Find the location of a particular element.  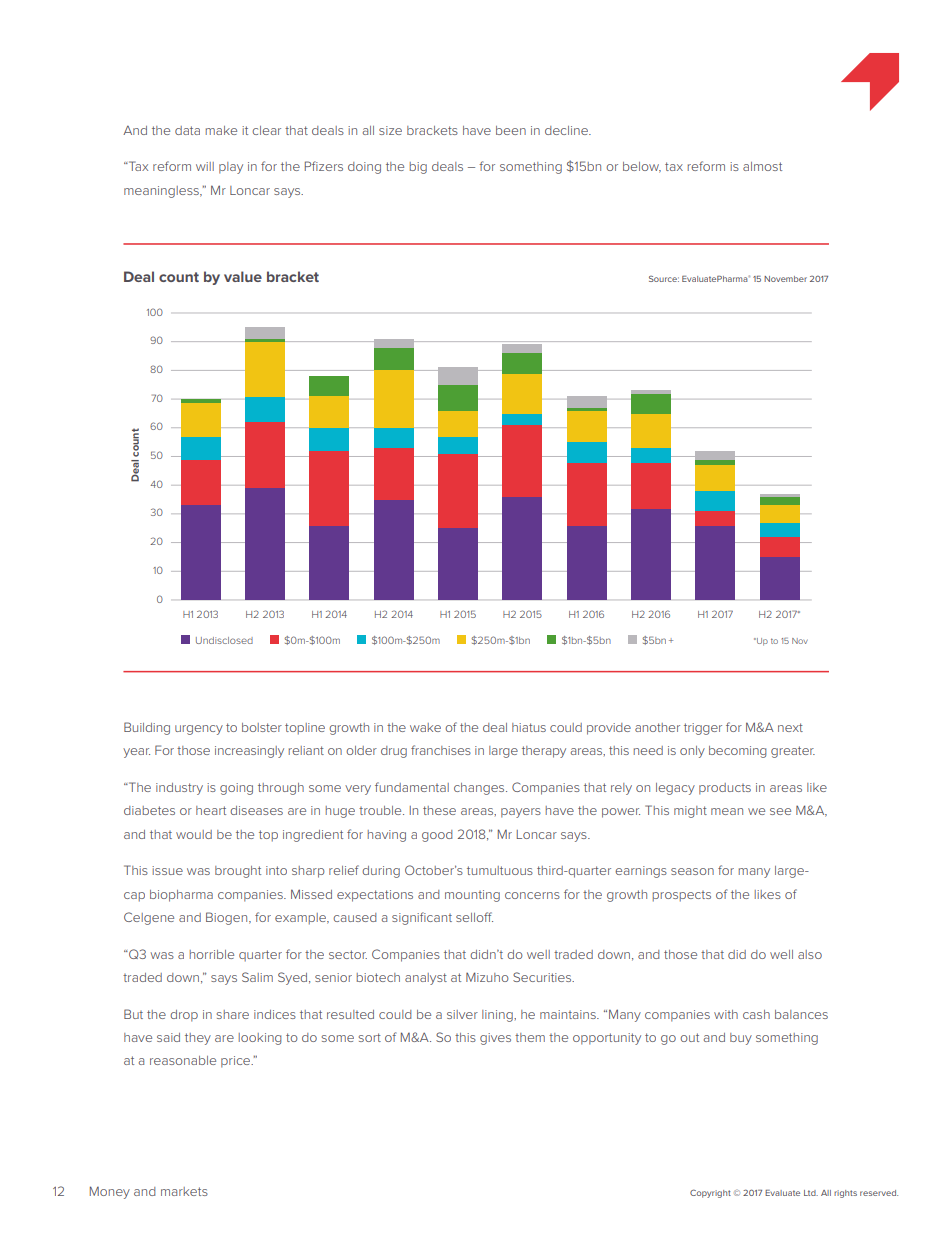

almost is located at coordinates (762, 166).
